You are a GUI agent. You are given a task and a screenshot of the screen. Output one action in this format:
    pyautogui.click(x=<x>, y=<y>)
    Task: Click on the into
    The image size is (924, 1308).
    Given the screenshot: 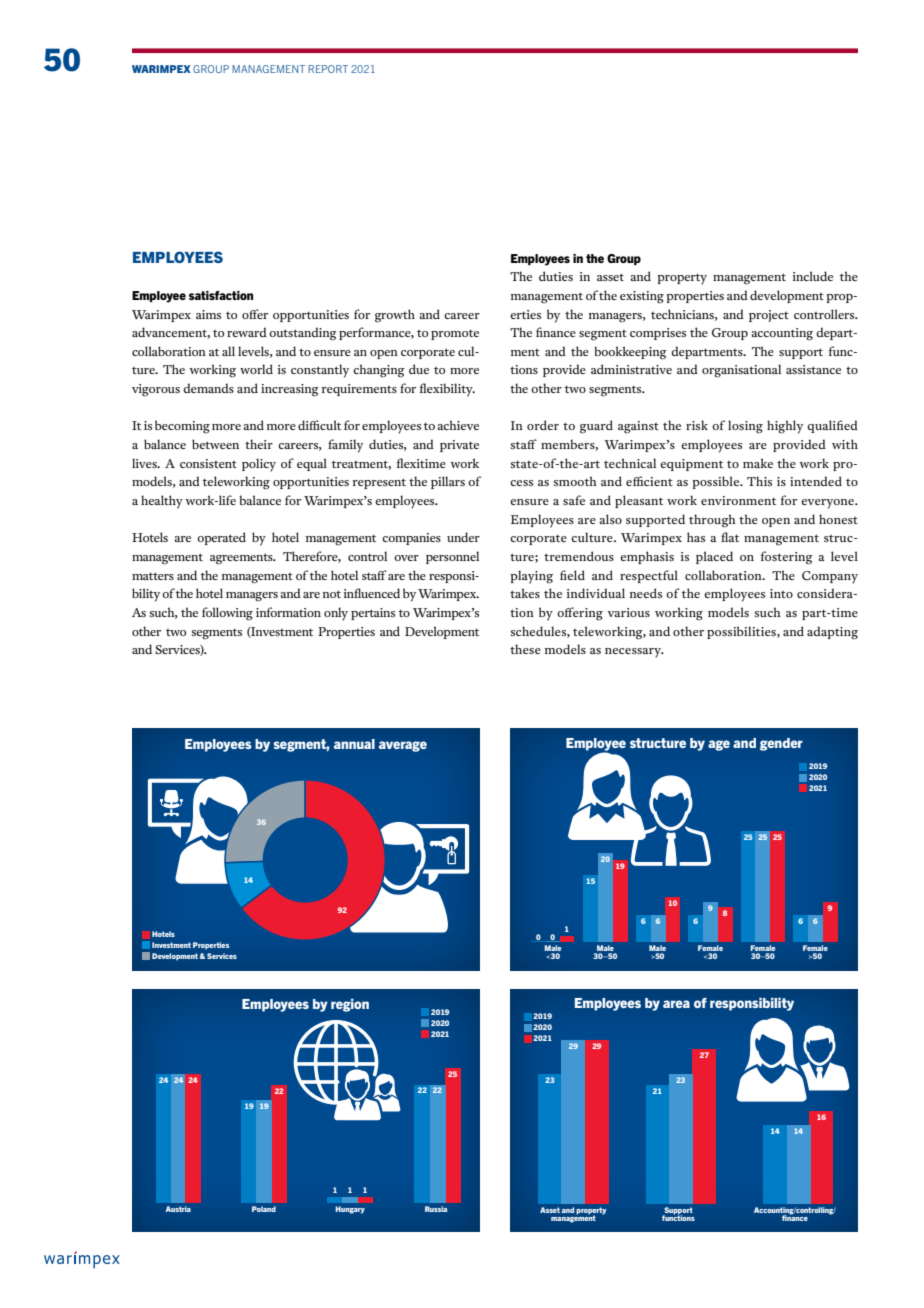 What is the action you would take?
    pyautogui.click(x=781, y=593)
